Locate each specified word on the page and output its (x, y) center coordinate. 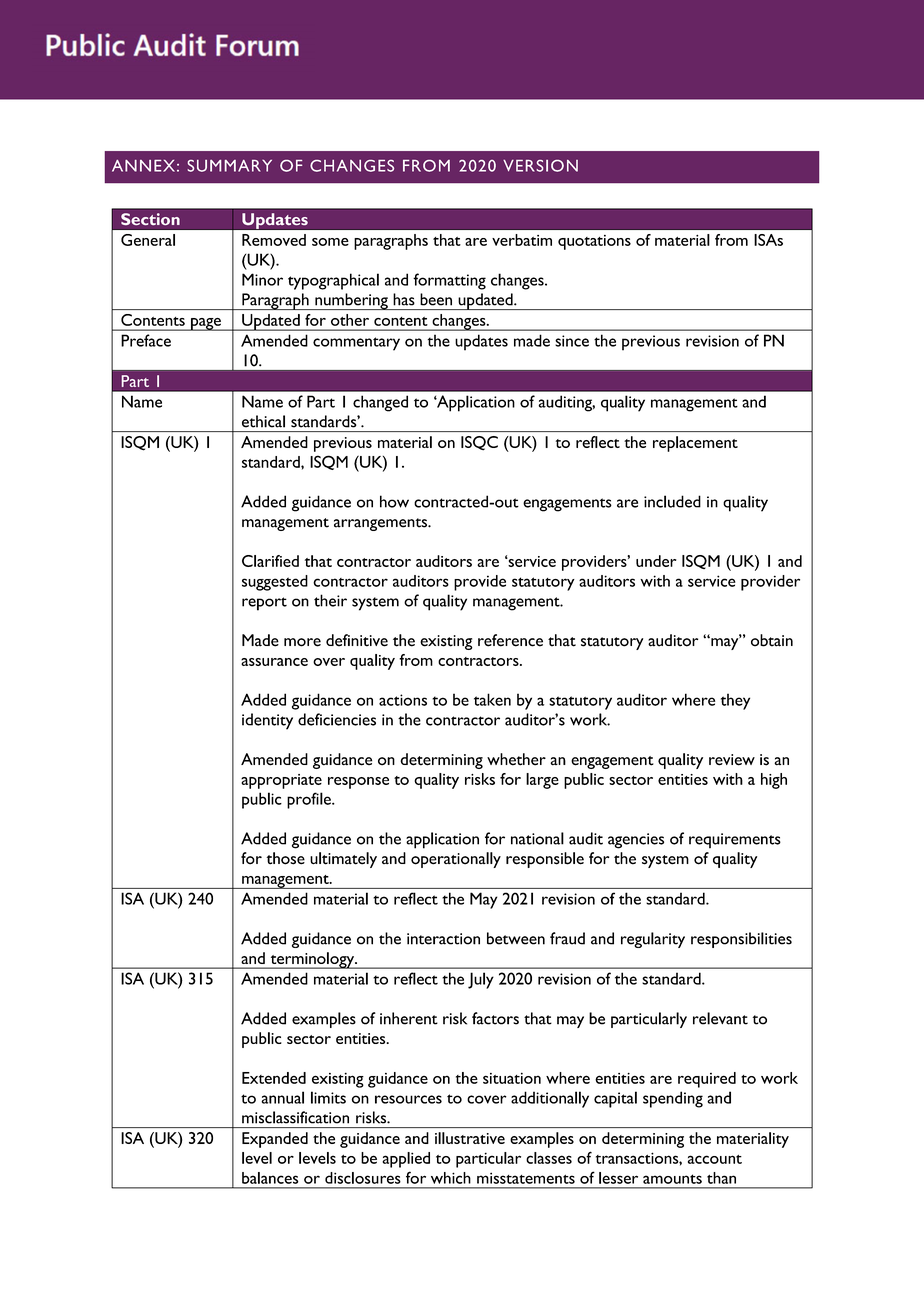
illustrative (470, 1138)
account (715, 1159)
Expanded (275, 1140)
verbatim (522, 240)
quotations (594, 242)
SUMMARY (229, 166)
